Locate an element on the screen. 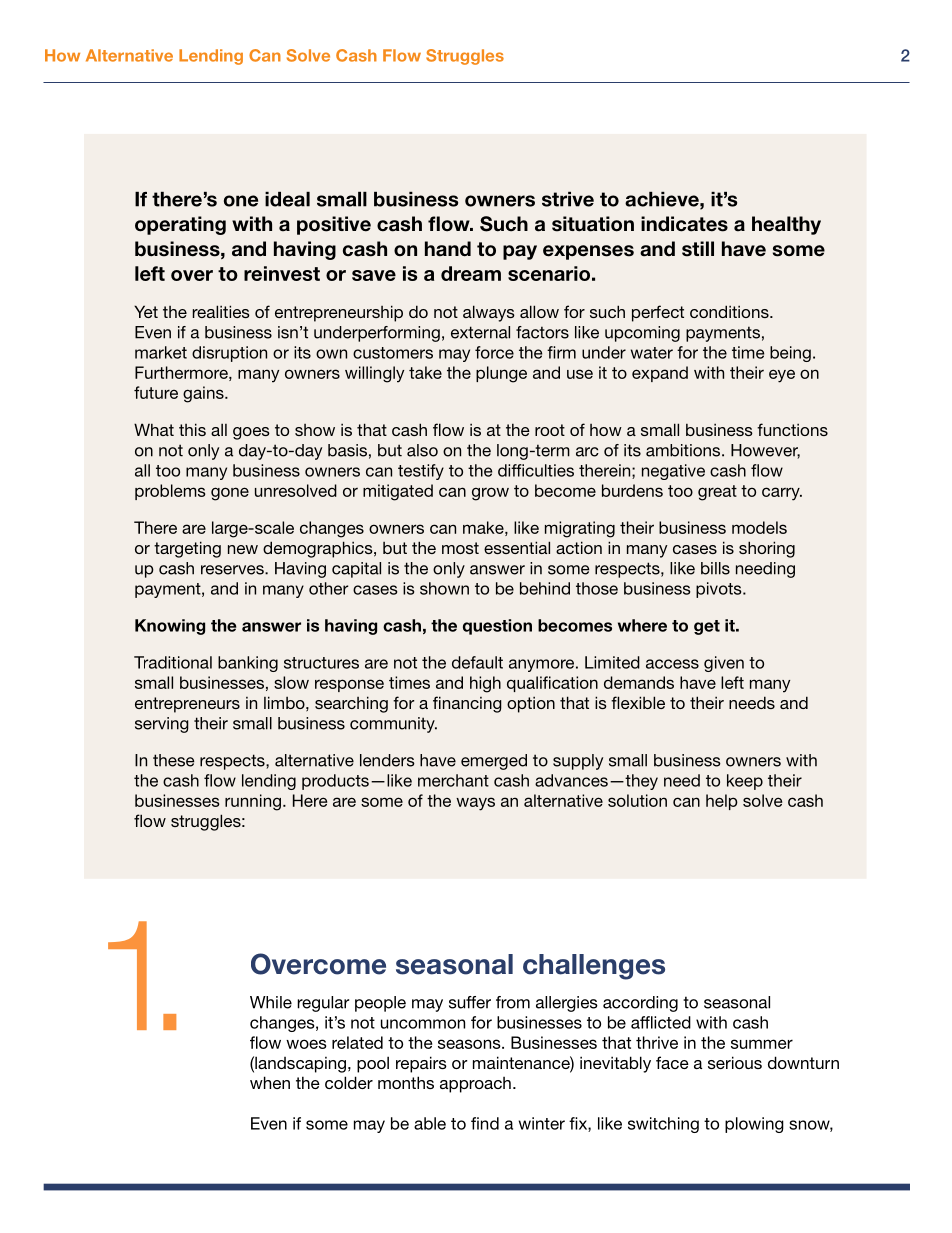 This screenshot has width=952, height=1233. indicates is located at coordinates (684, 224).
